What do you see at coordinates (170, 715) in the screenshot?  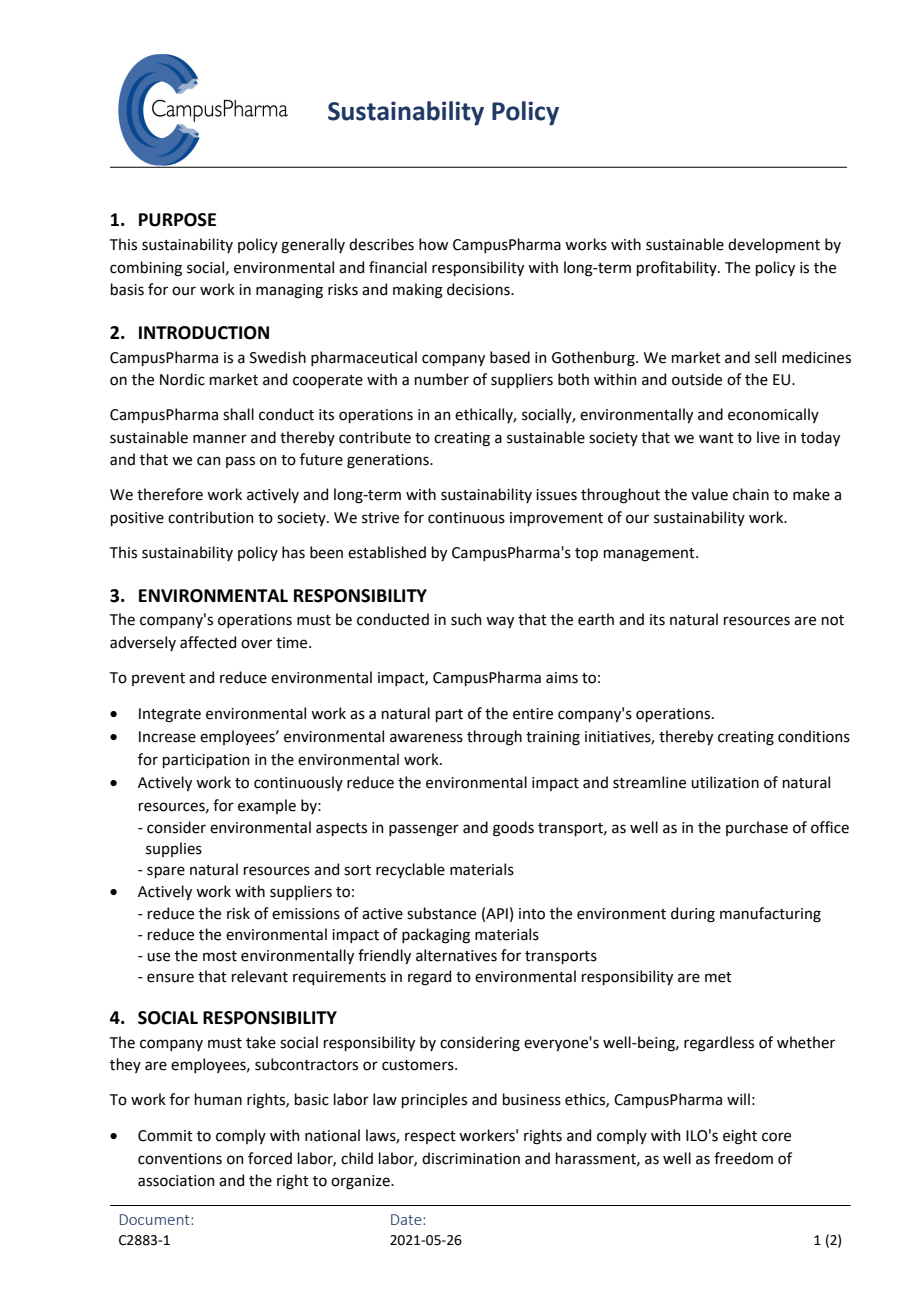 I see `Integrate` at bounding box center [170, 715].
